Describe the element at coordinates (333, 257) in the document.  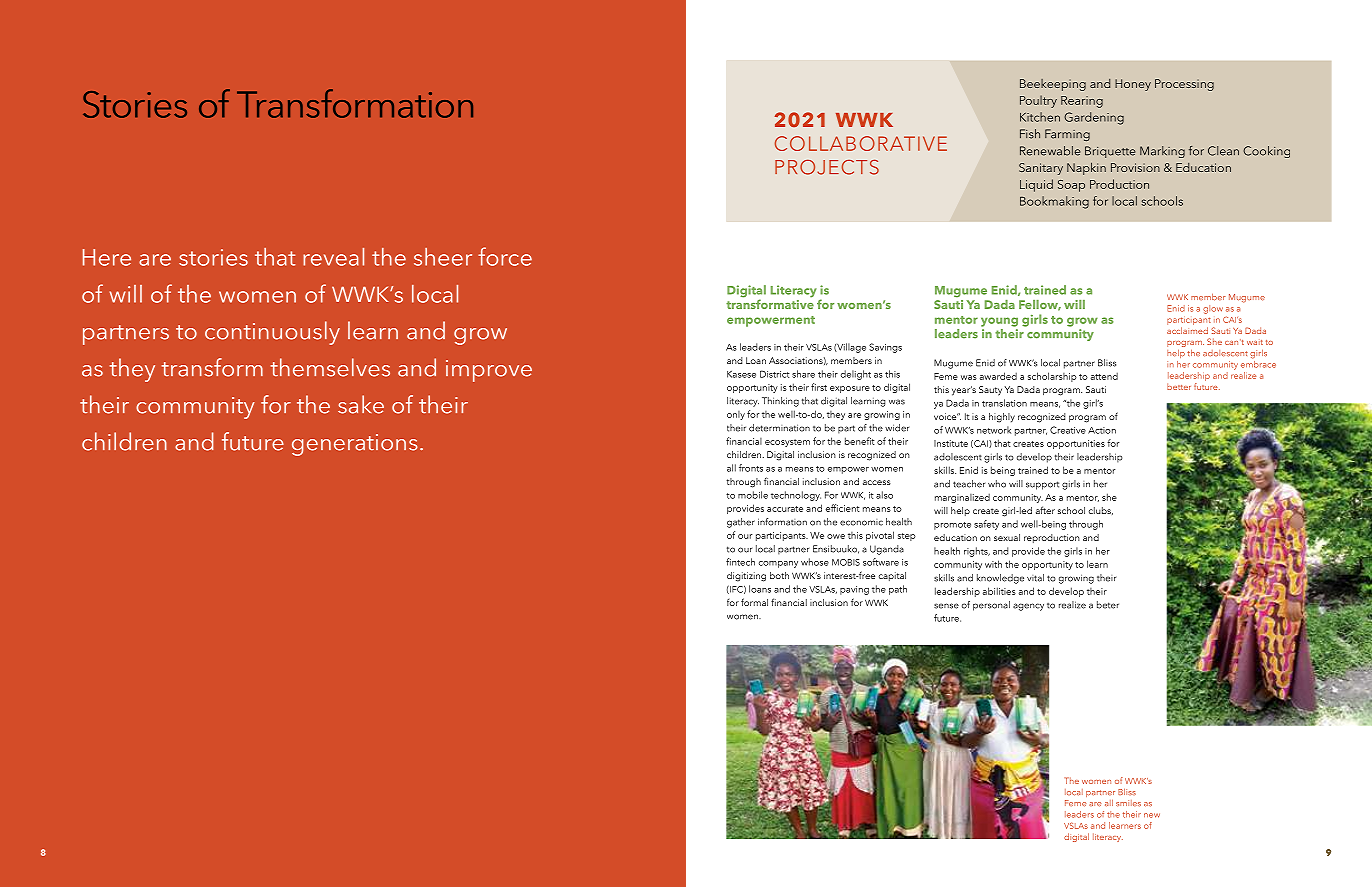
I see `reveal` at that location.
